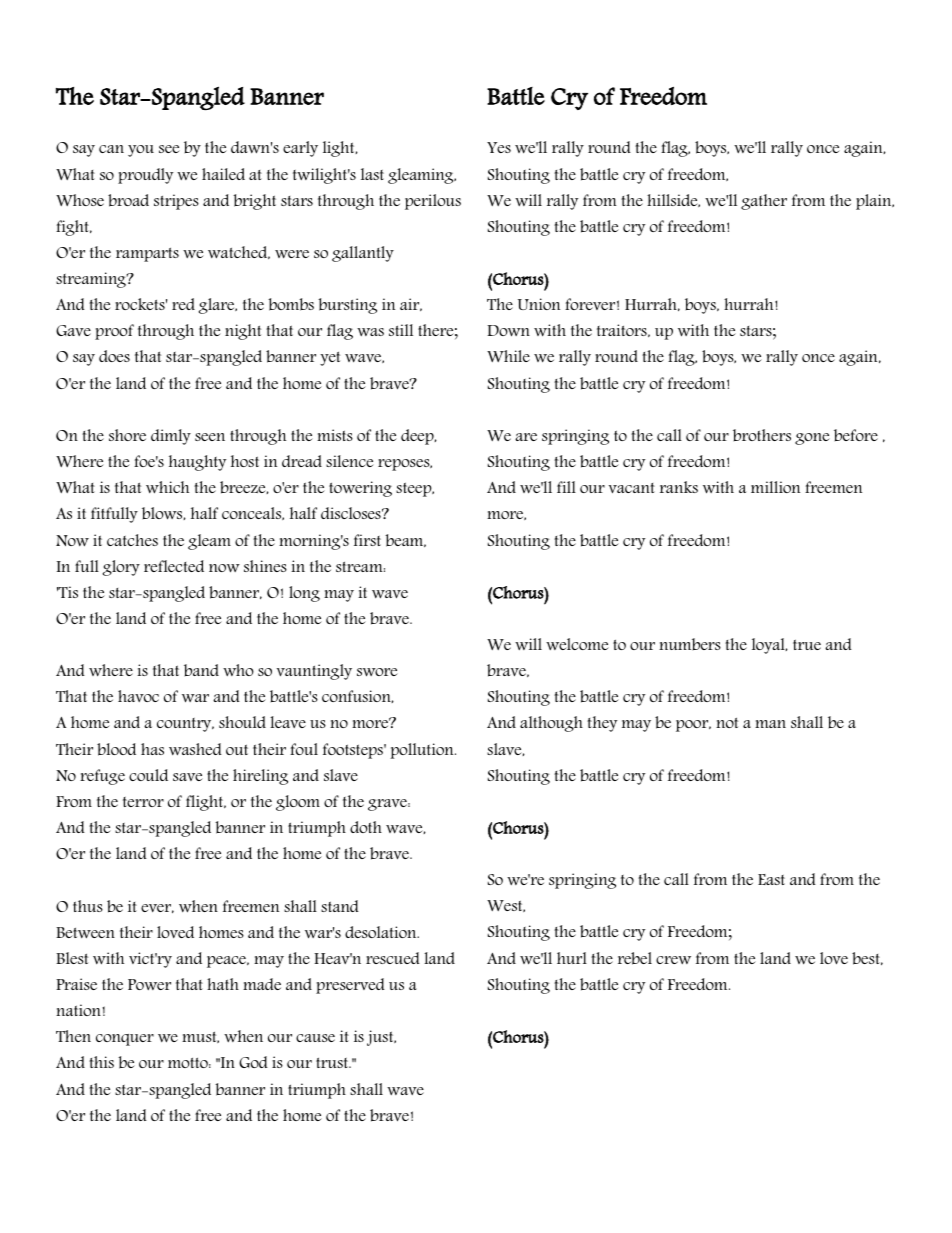 The height and width of the screenshot is (1233, 952). Describe the element at coordinates (381, 1038) in the screenshot. I see `just` at that location.
